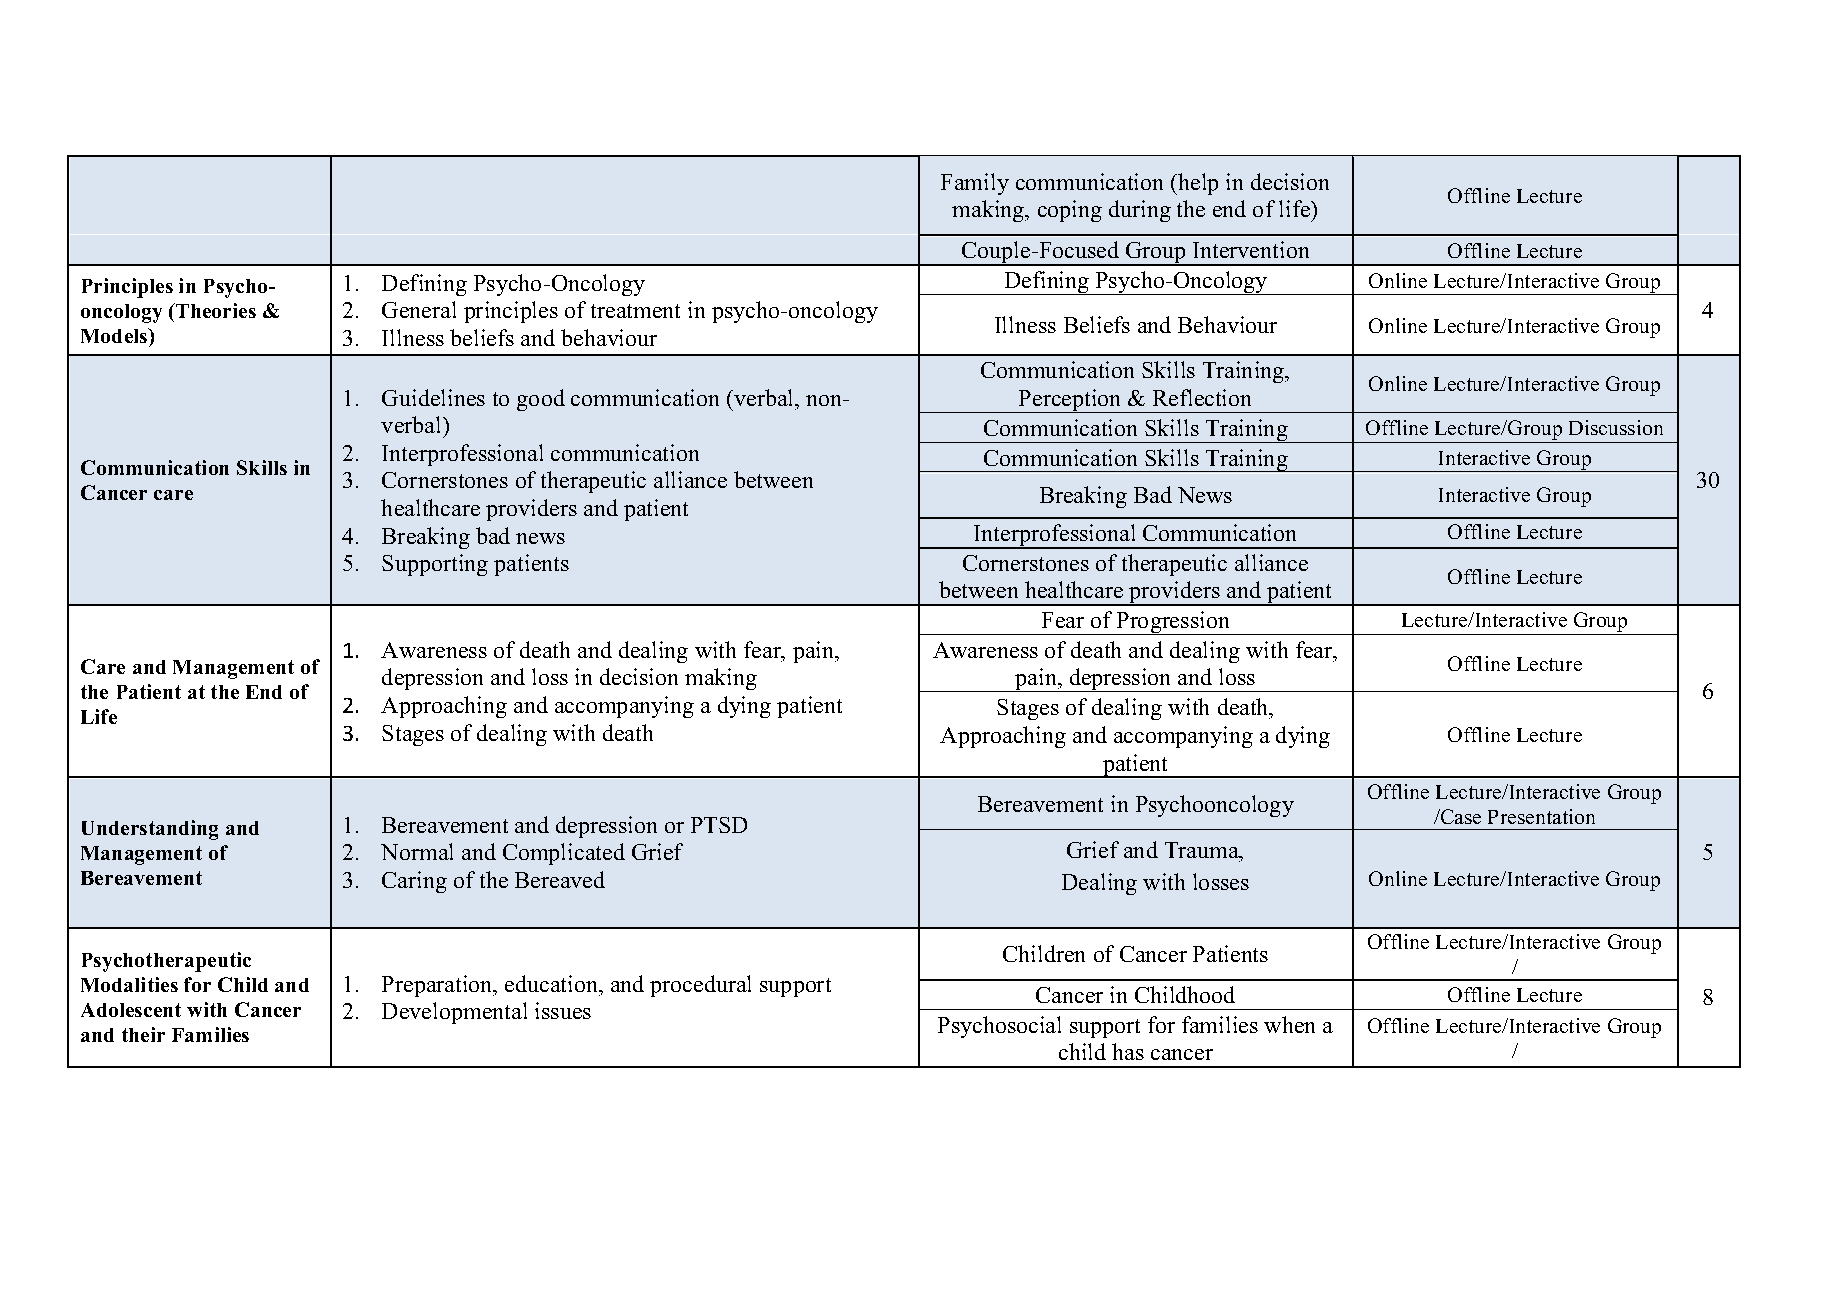  Describe the element at coordinates (975, 184) in the image. I see `Family` at that location.
